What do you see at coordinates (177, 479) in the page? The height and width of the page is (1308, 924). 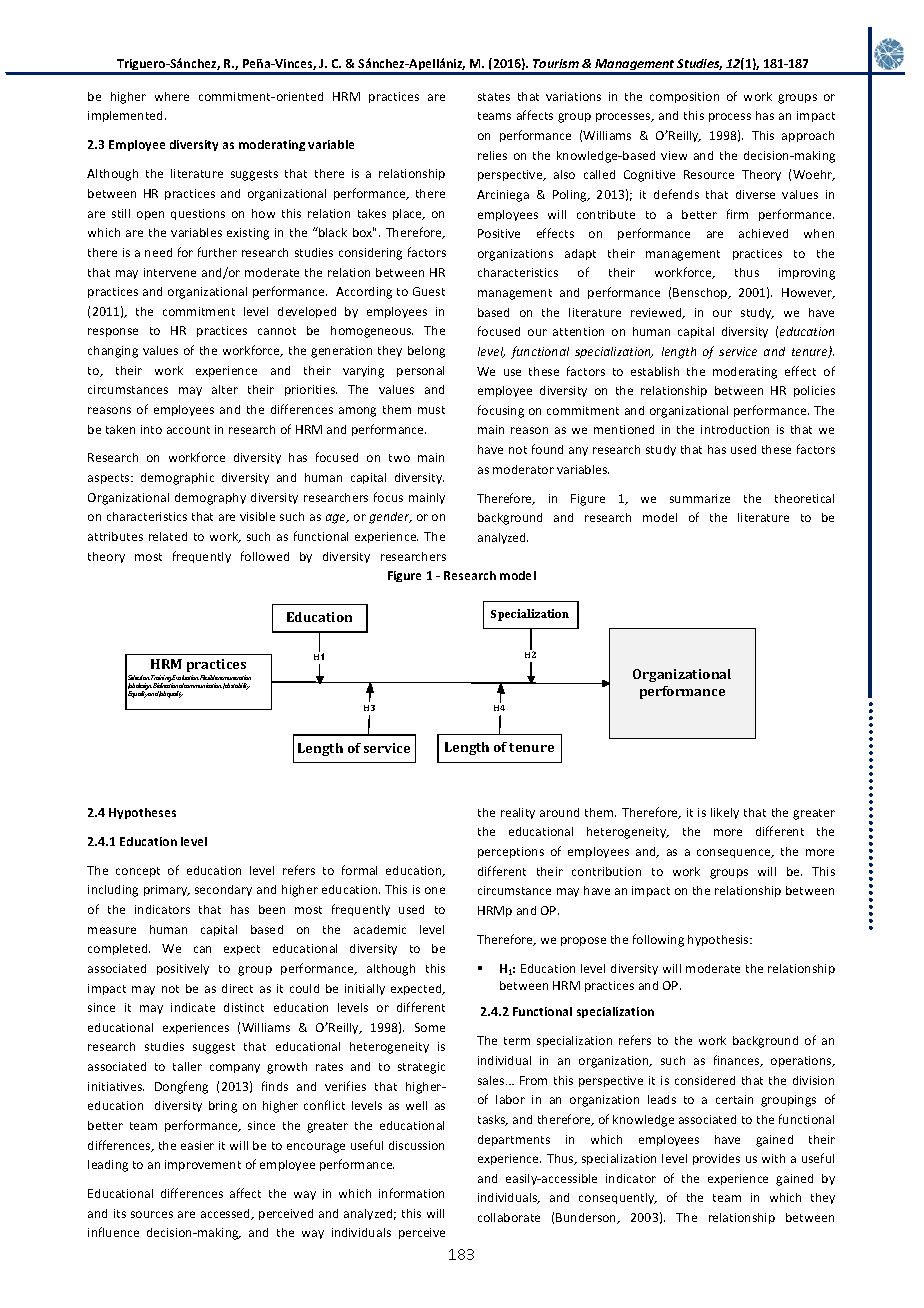 I see `demographic` at bounding box center [177, 479].
